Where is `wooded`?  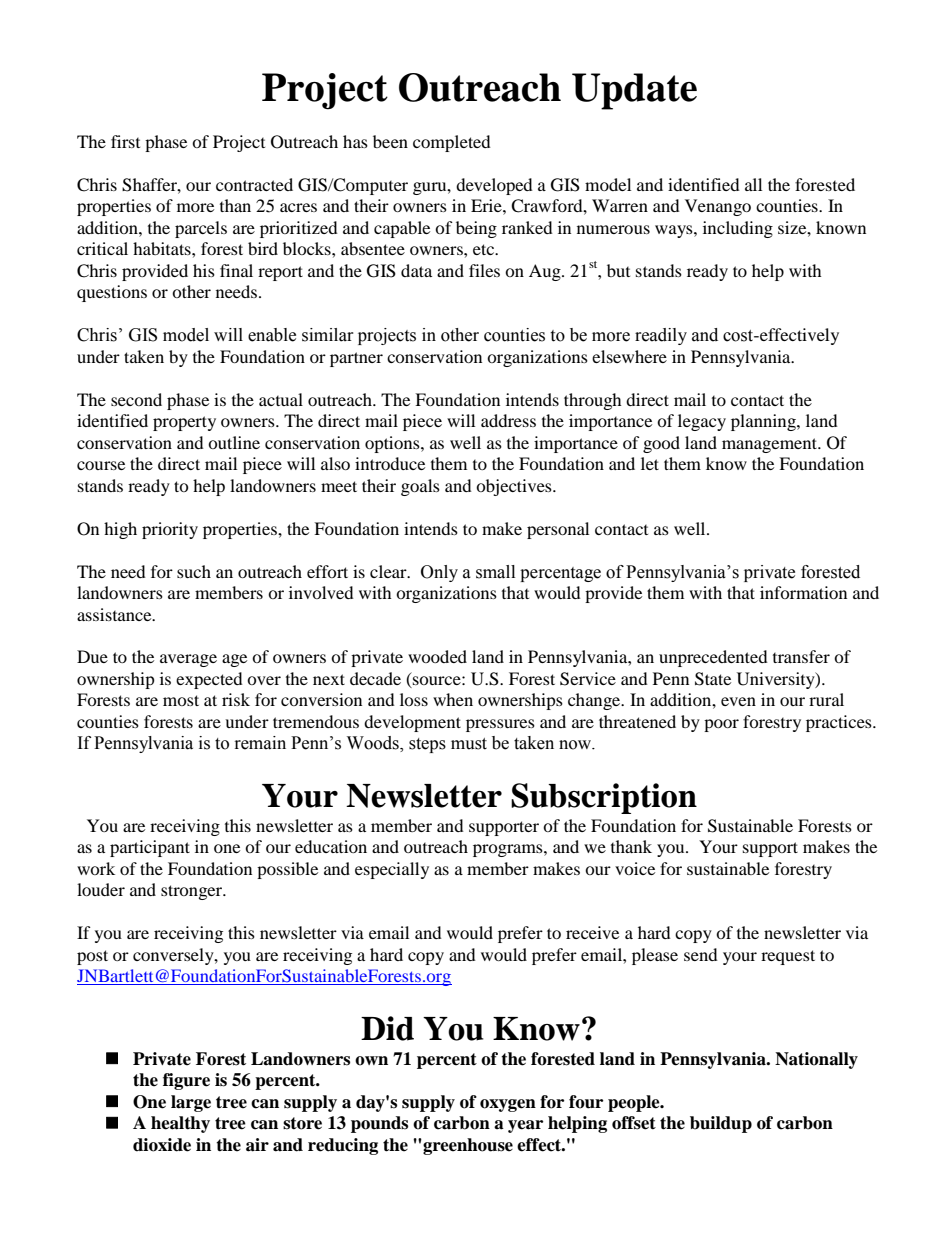 wooded is located at coordinates (437, 656).
